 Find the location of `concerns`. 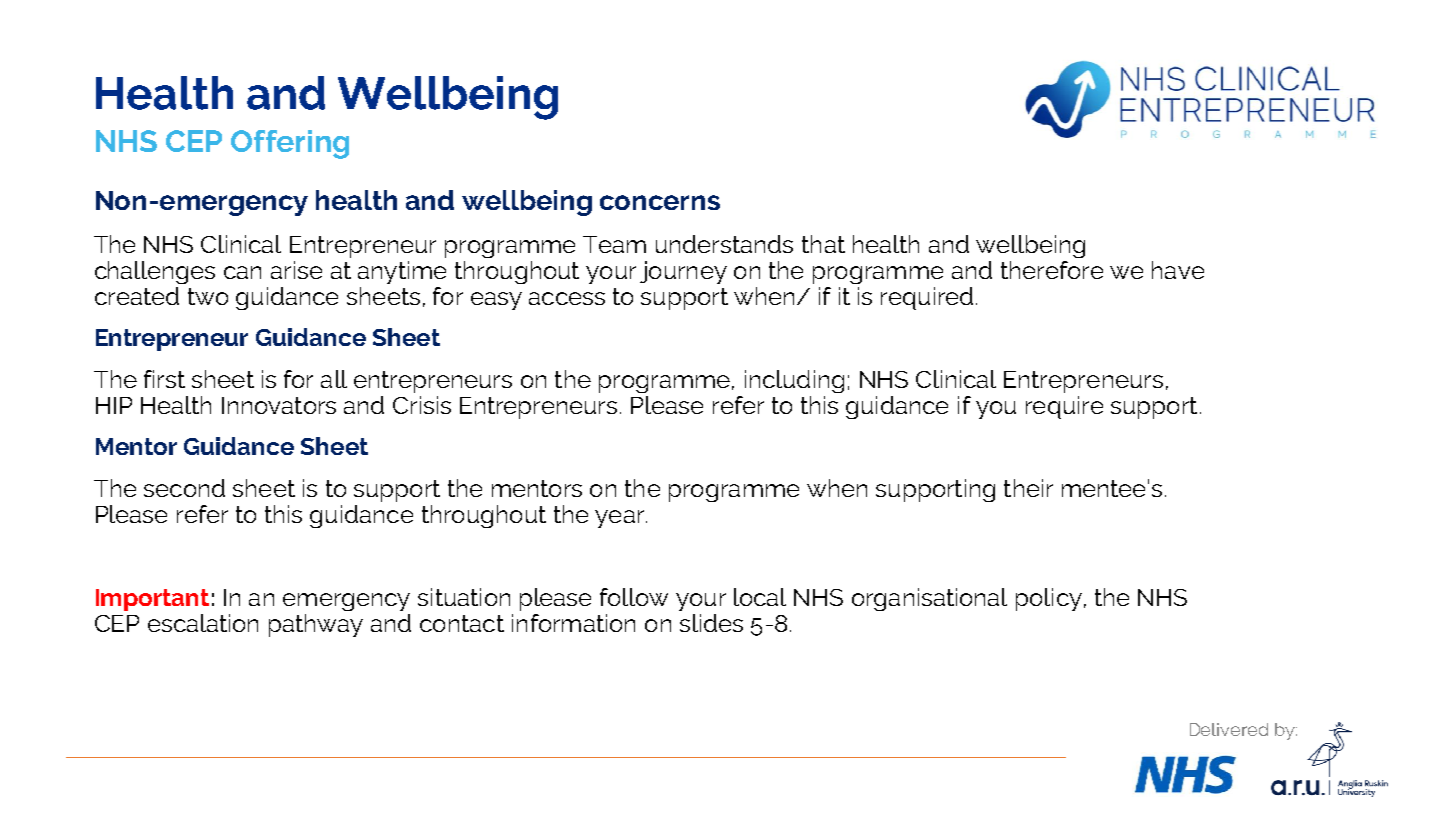

concerns is located at coordinates (660, 202).
